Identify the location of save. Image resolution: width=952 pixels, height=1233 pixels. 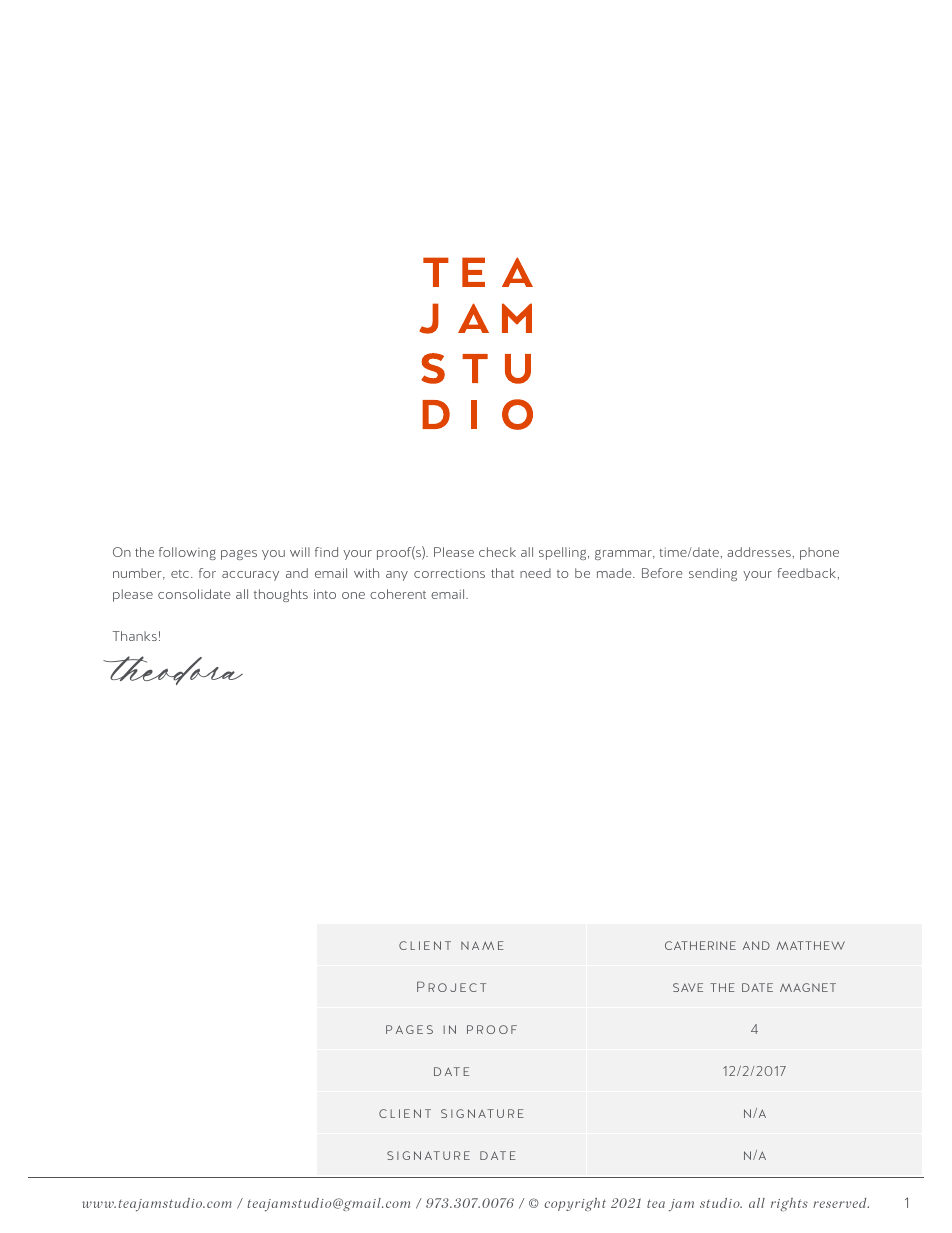
(688, 987).
